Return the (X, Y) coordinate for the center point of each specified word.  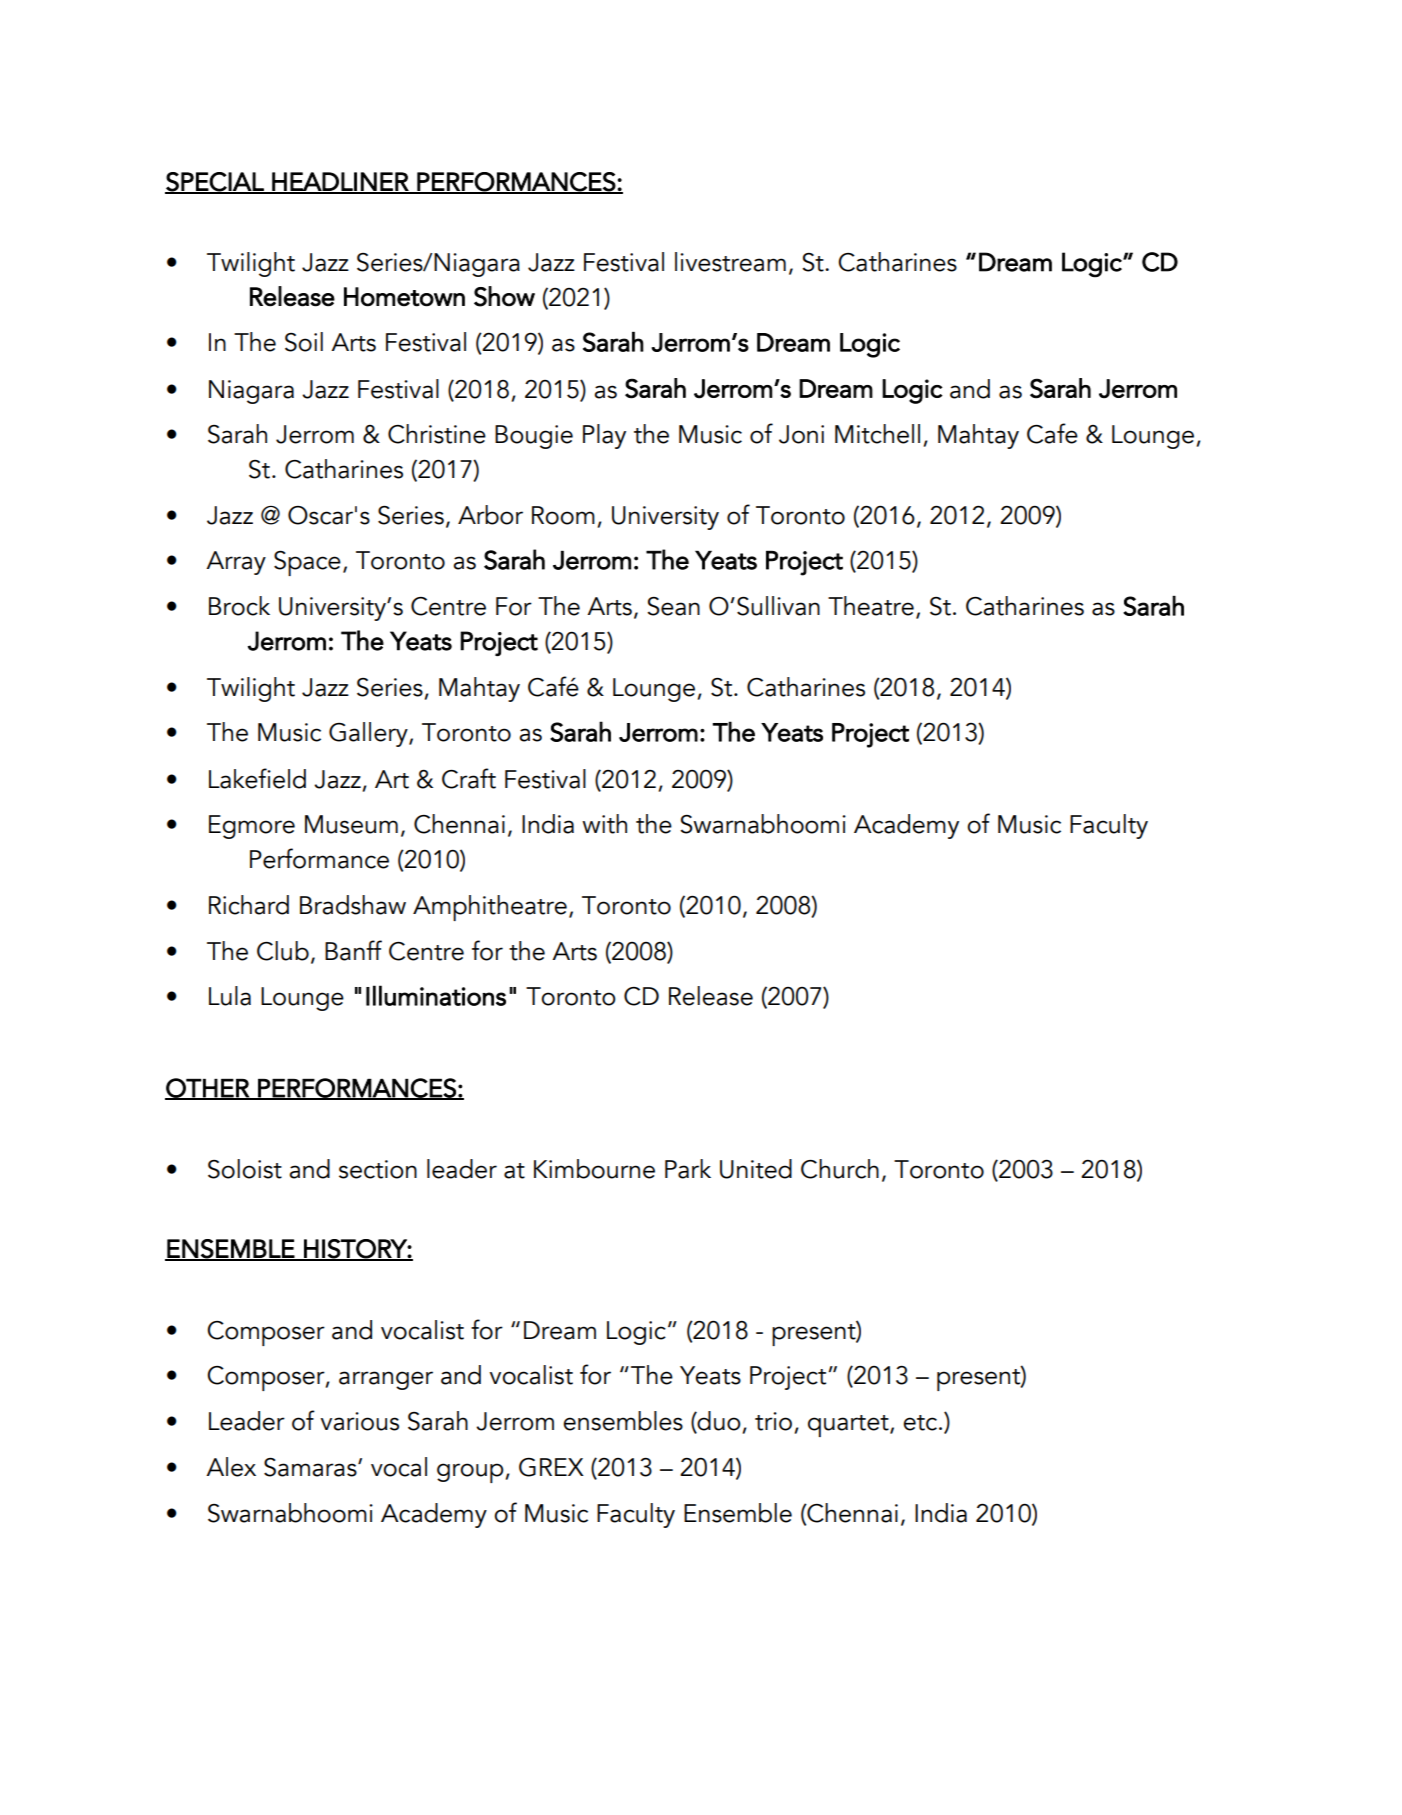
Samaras (311, 1467)
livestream (730, 262)
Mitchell (877, 434)
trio (773, 1421)
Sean (673, 606)
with (604, 824)
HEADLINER (340, 182)
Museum (351, 824)
